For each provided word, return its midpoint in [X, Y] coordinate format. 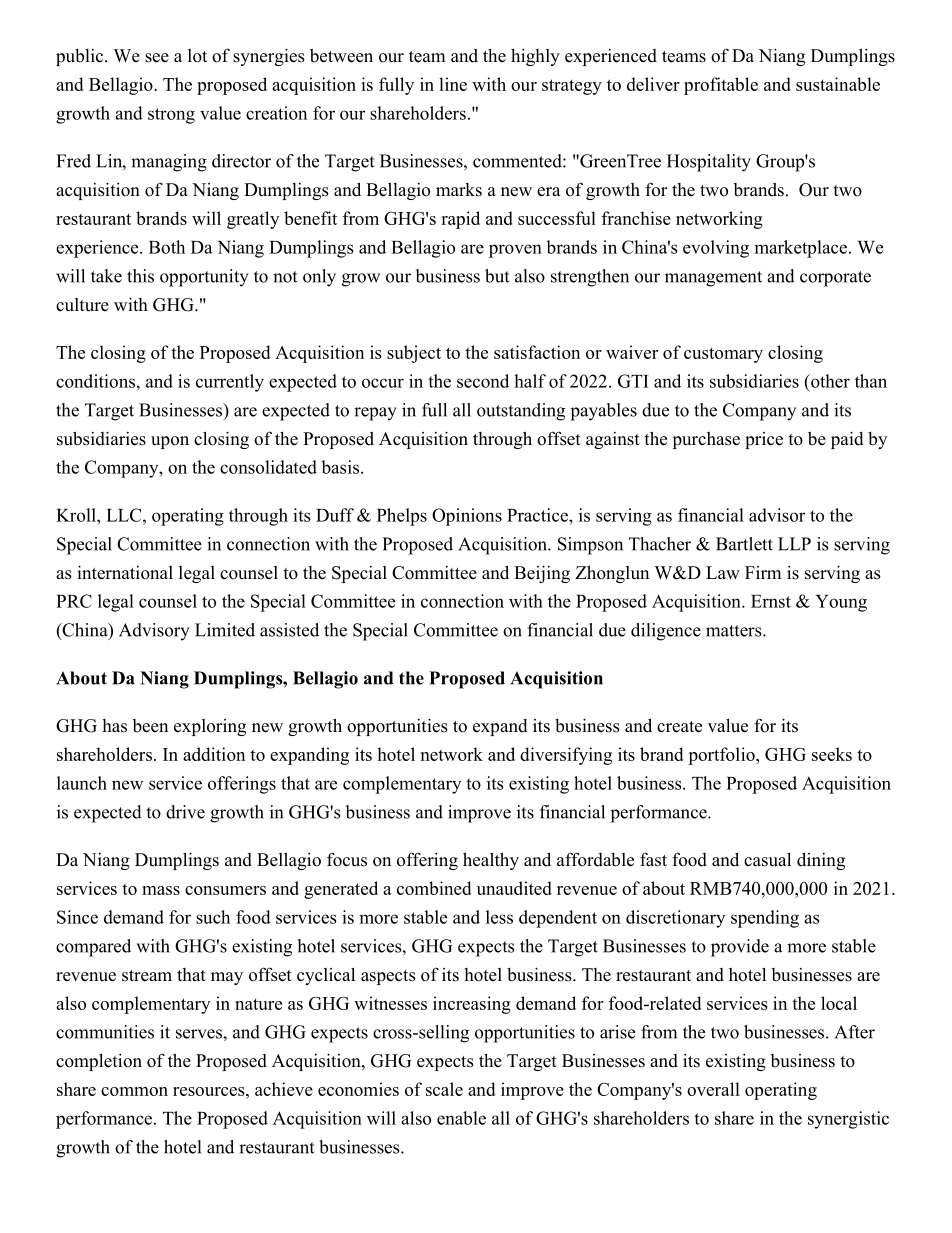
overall [713, 1089]
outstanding [521, 412]
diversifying [566, 756]
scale [444, 1089]
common [134, 1091]
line [453, 84]
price [764, 440]
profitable [721, 86]
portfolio [722, 756]
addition [214, 754]
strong [171, 116]
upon [170, 442]
